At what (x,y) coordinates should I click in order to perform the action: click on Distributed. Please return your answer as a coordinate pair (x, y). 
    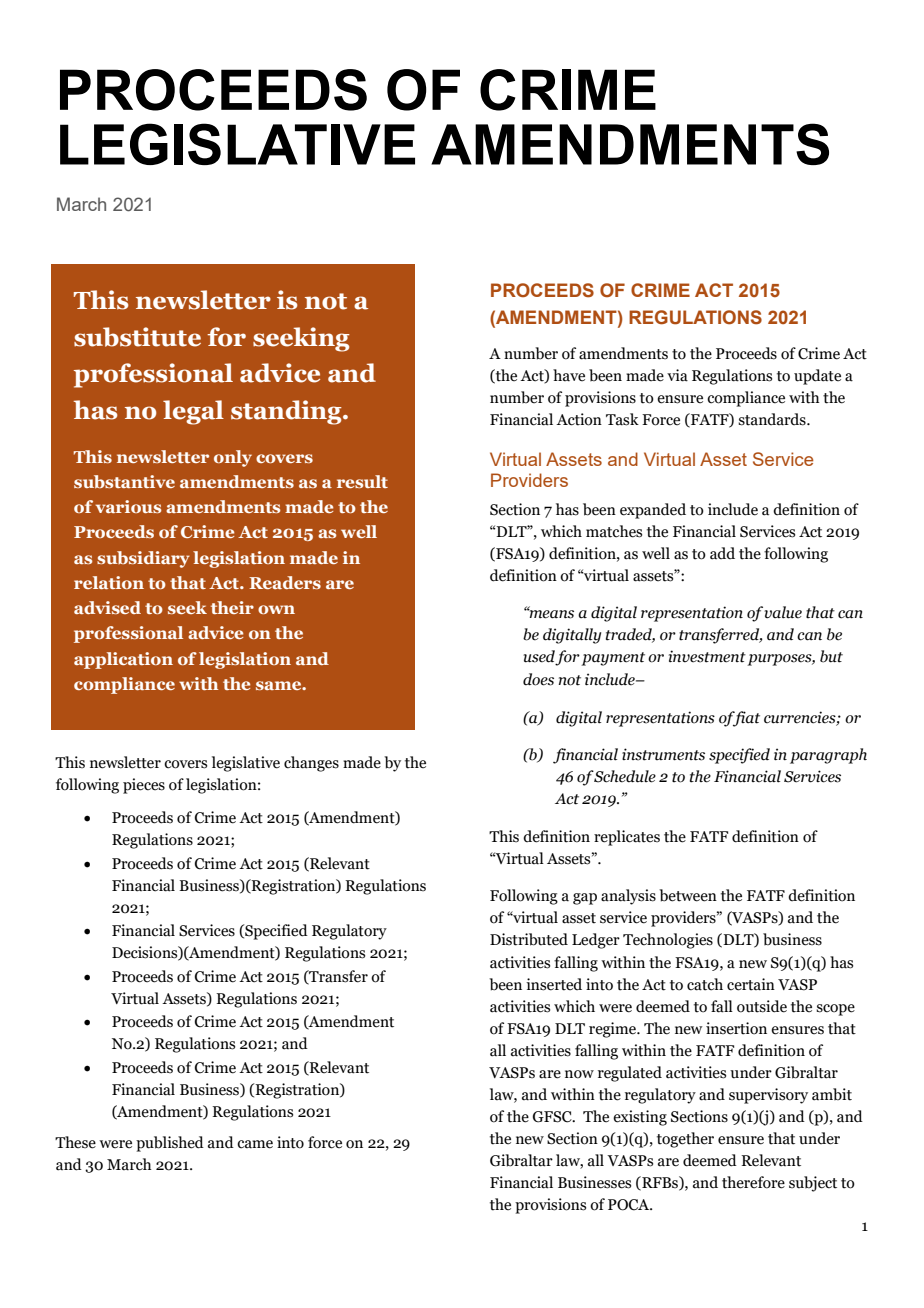
    Looking at the image, I should click on (529, 939).
